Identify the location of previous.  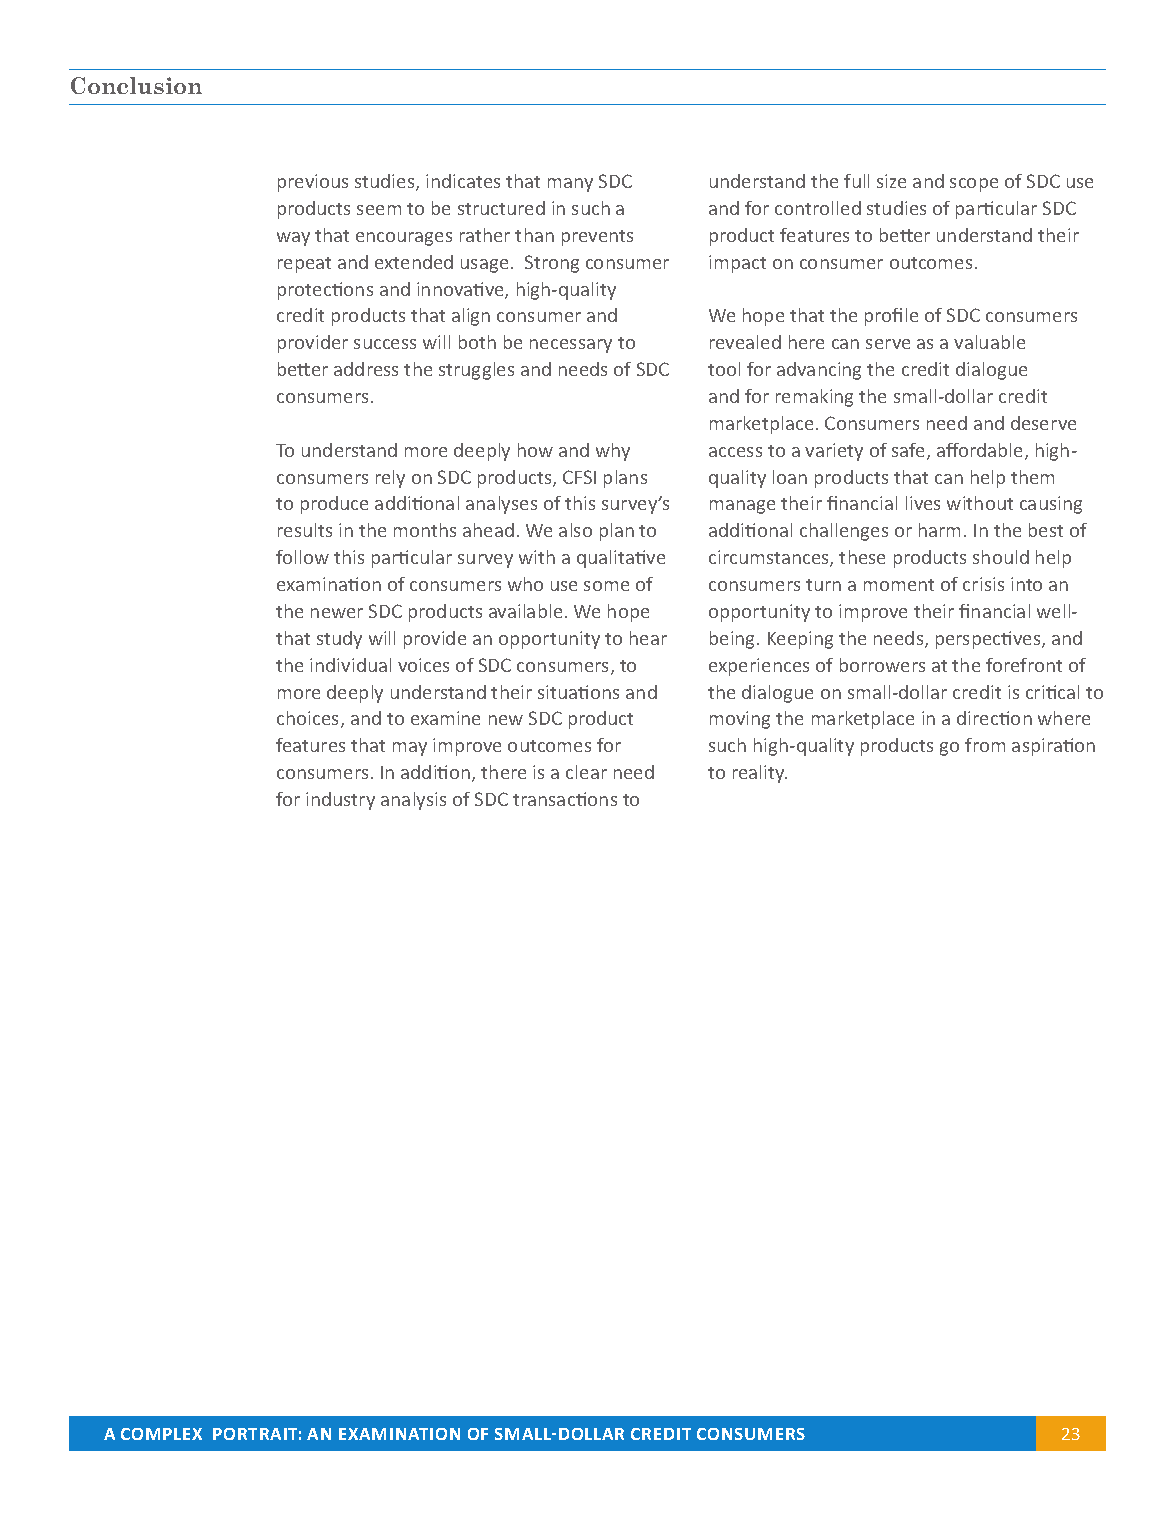
(313, 183).
